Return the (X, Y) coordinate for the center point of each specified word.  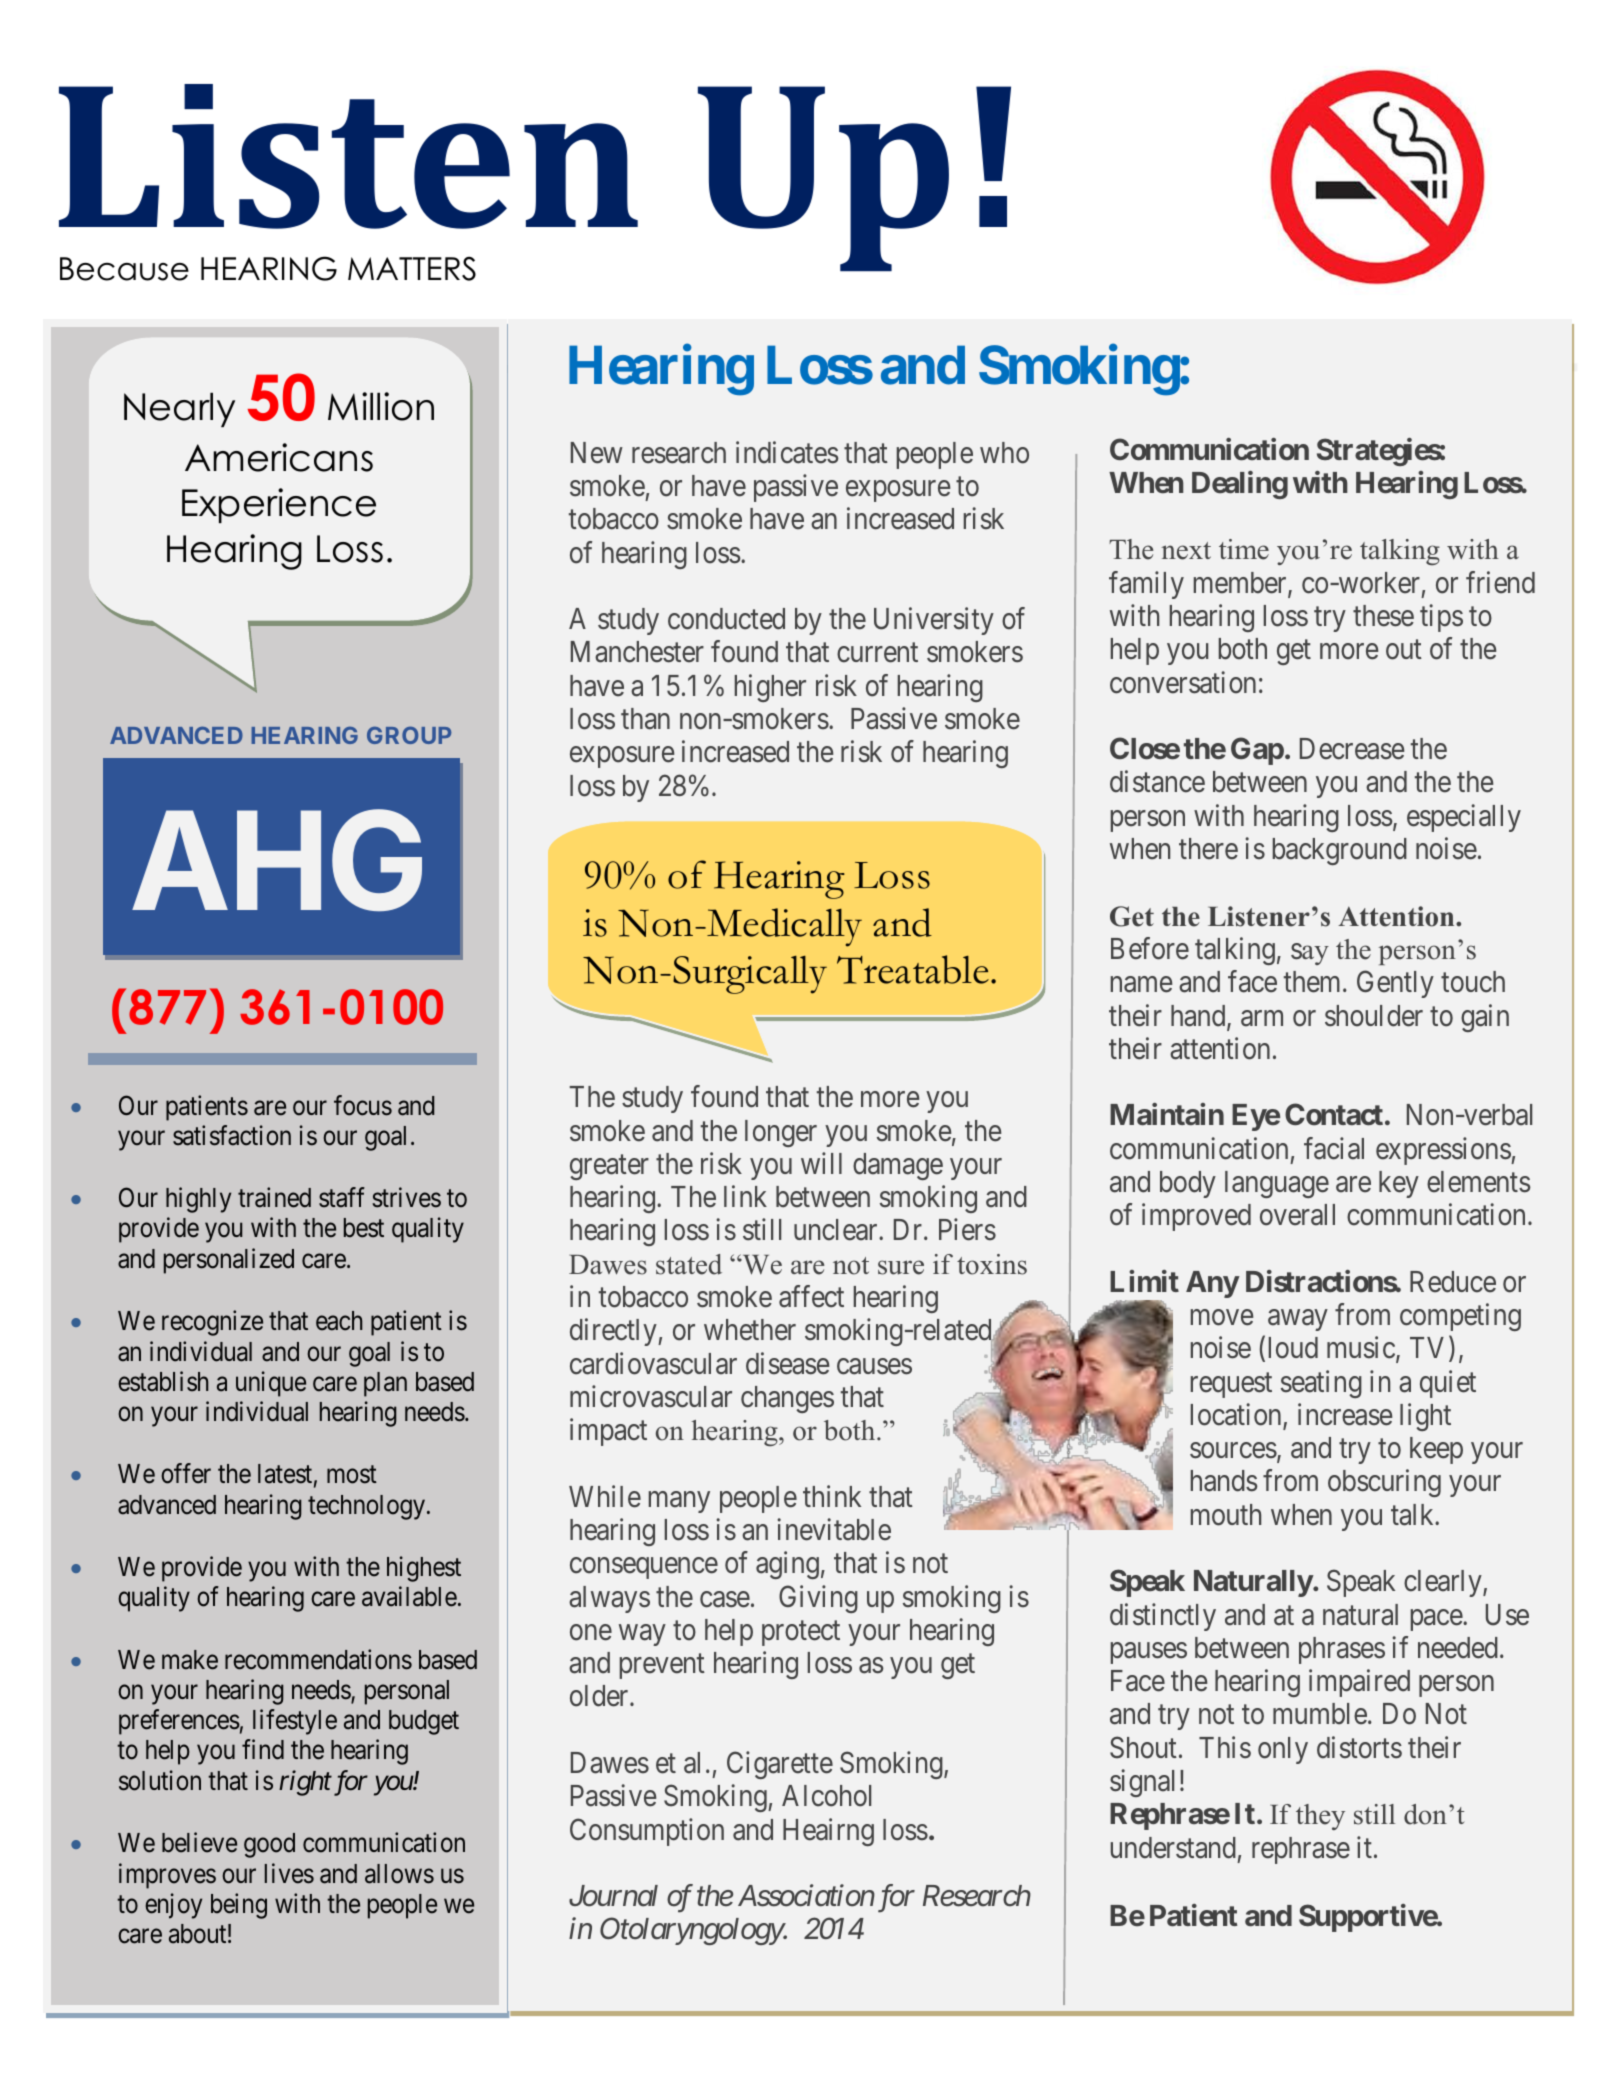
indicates (787, 452)
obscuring (1384, 1483)
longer (781, 1133)
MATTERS (412, 268)
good (269, 1845)
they (1320, 1817)
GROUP (409, 735)
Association (806, 1896)
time (1244, 549)
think (832, 1496)
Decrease (1352, 749)
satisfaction (232, 1135)
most (352, 1475)
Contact (1334, 1114)
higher (770, 688)
